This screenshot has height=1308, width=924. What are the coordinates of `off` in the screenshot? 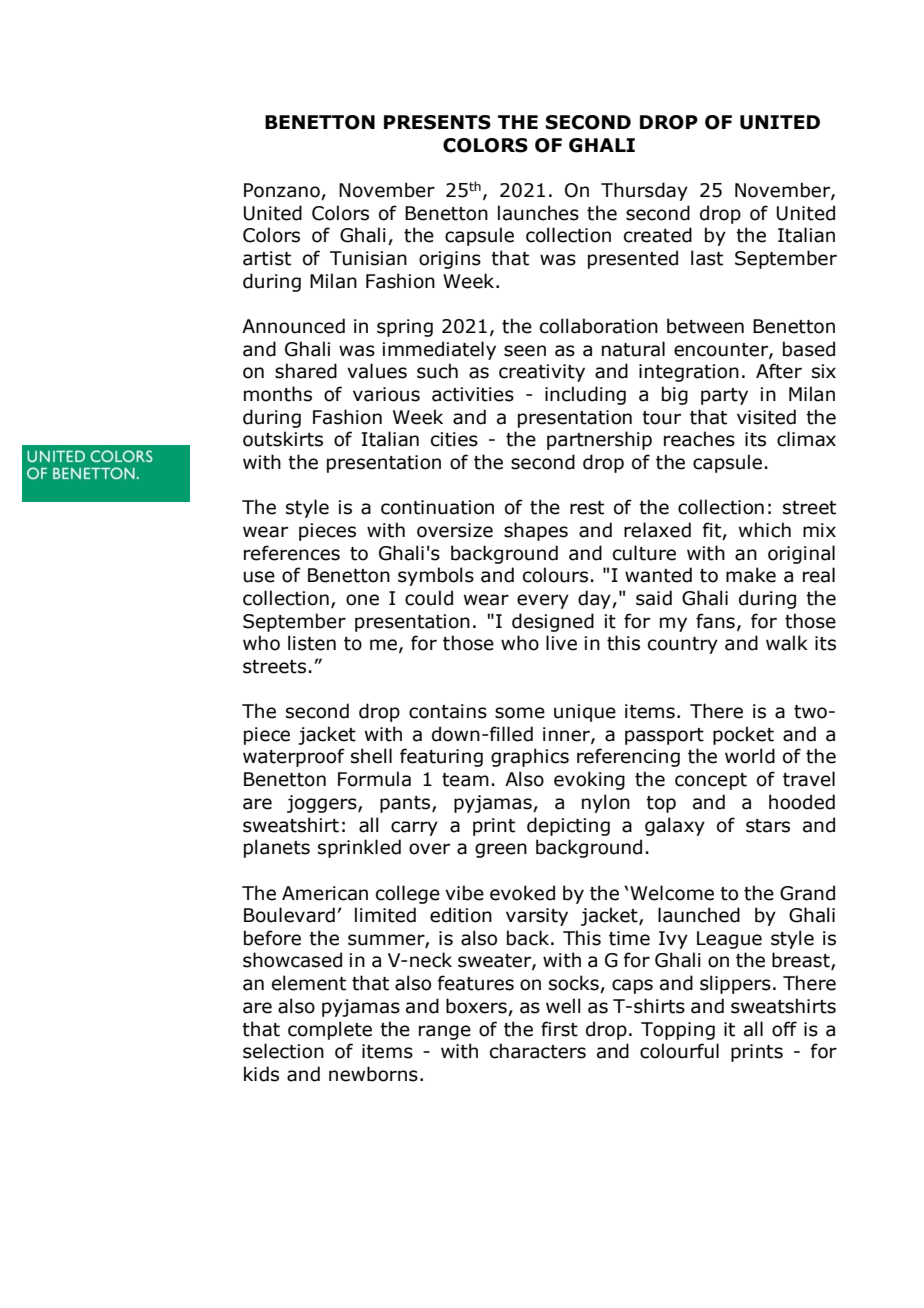 It's located at (784, 1029).
